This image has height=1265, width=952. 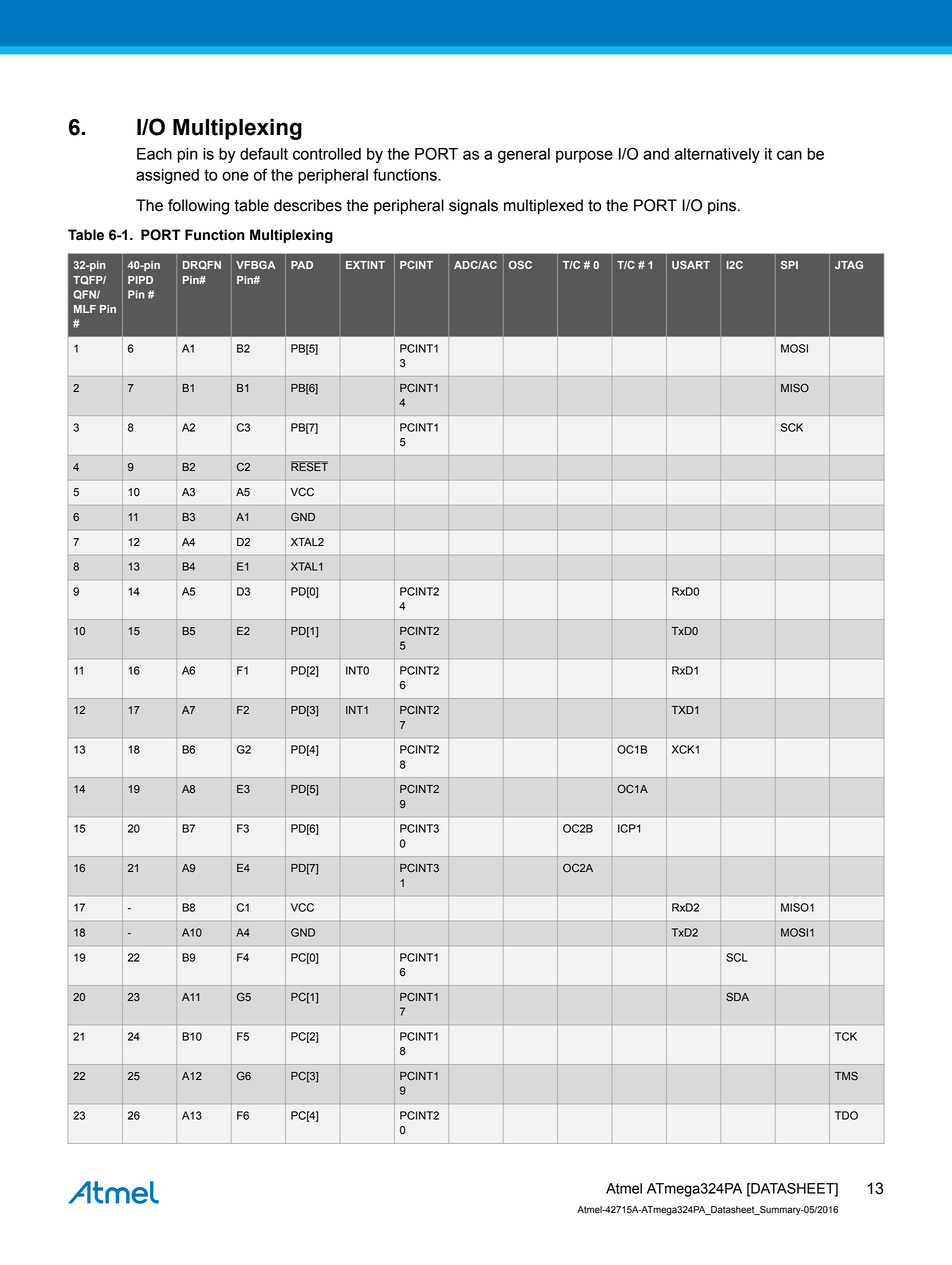 I want to click on pins, so click(x=722, y=207).
